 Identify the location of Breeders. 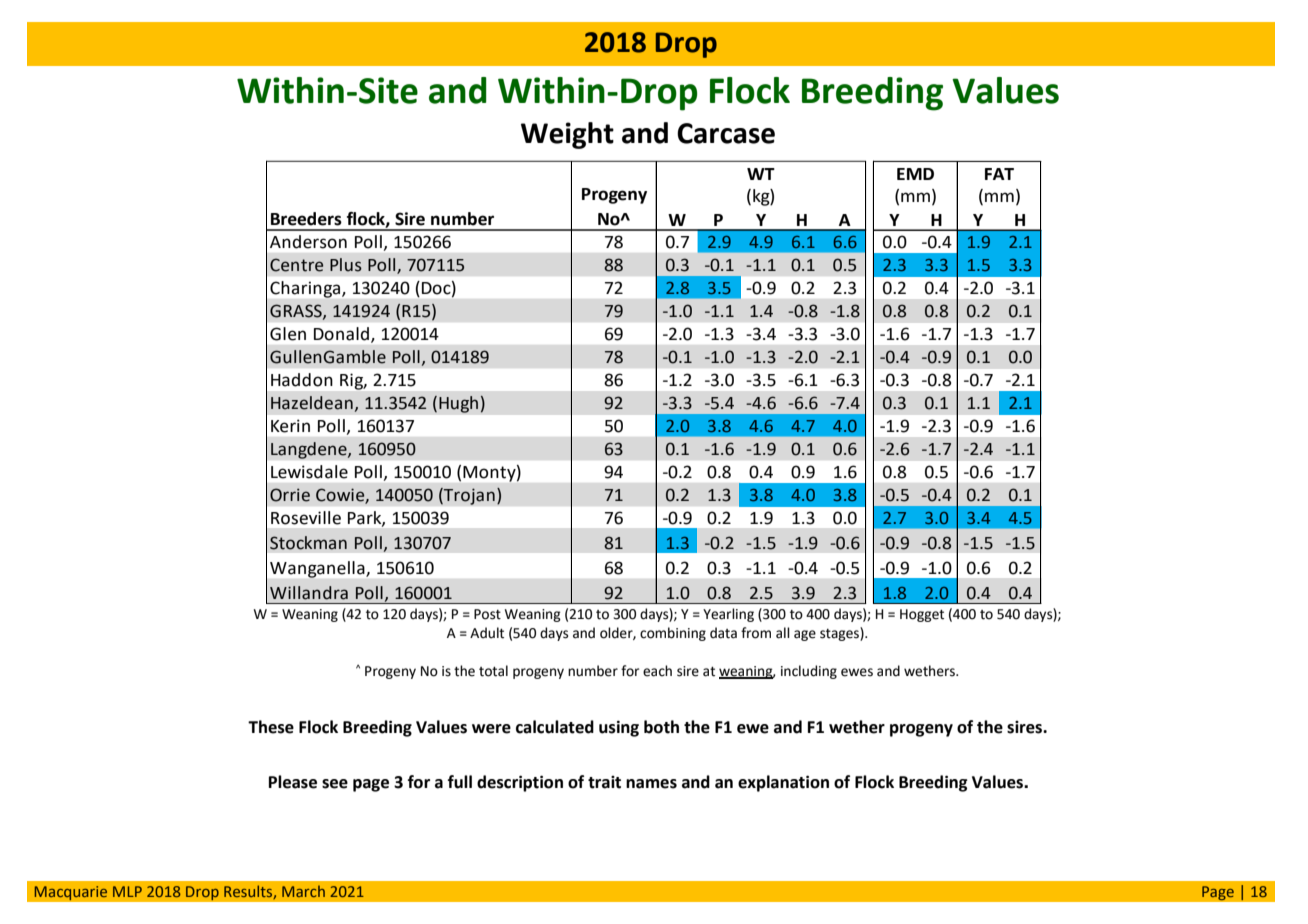
(306, 219).
